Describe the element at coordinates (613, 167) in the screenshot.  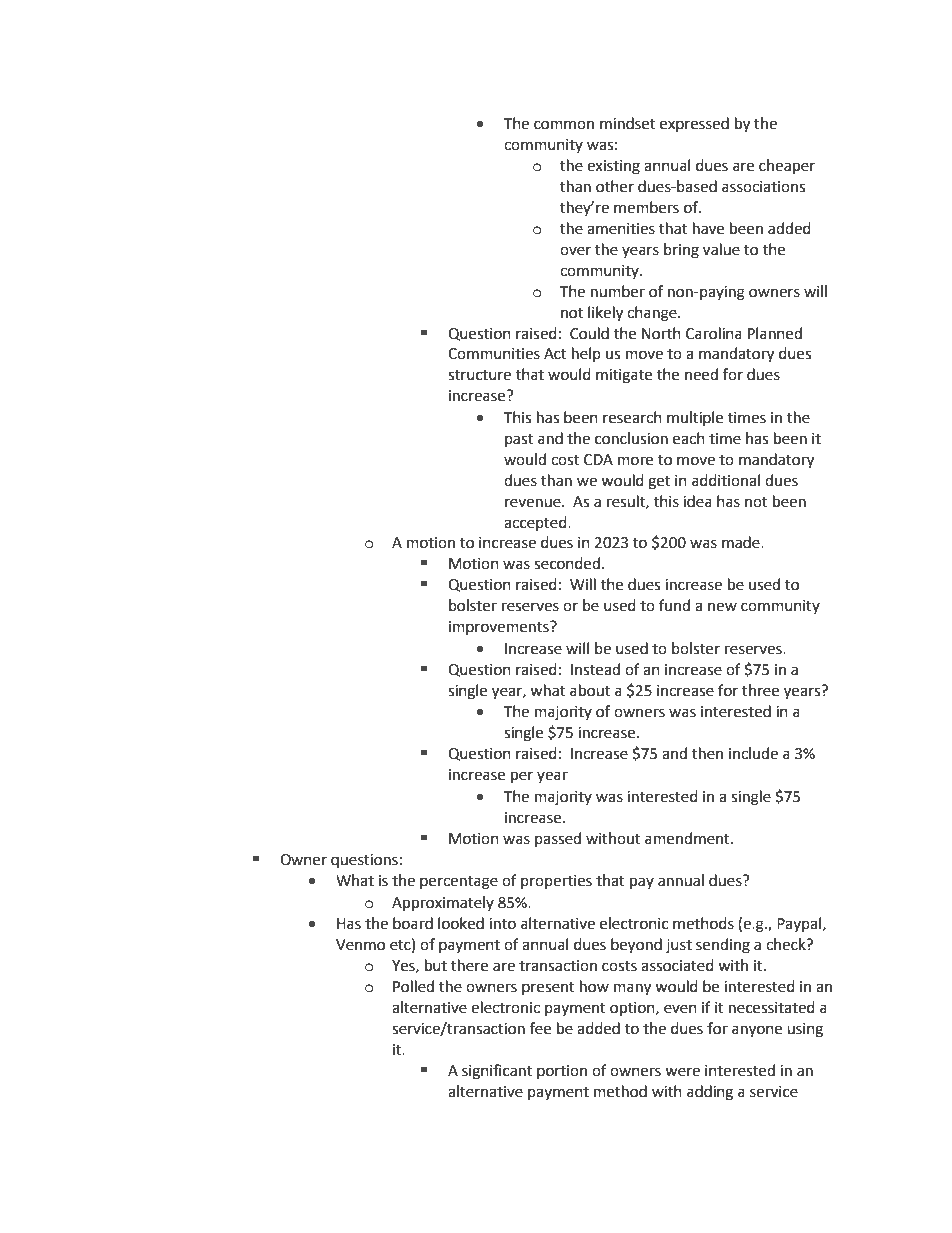
I see `existing` at that location.
